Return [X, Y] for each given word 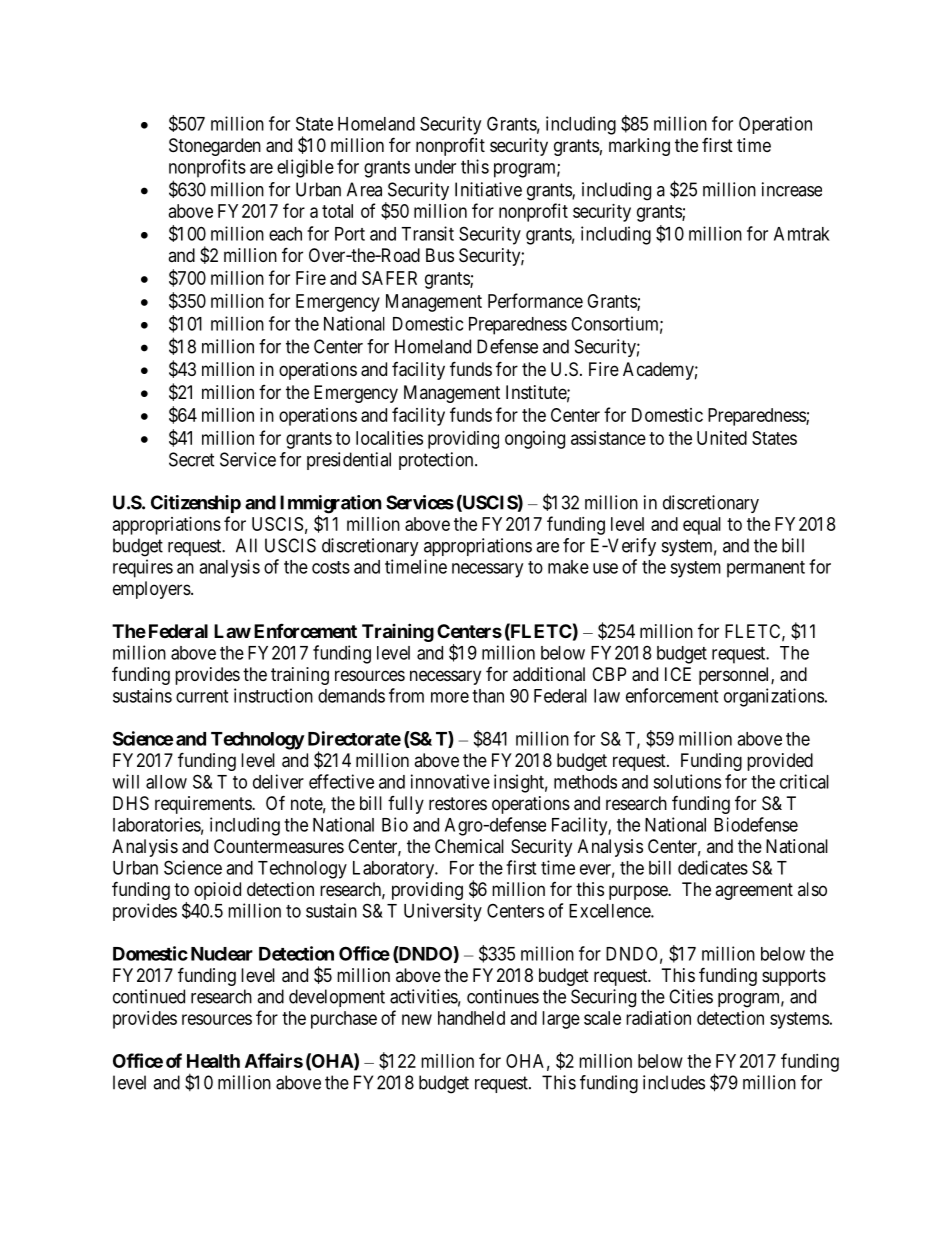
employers [152, 590]
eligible [305, 168]
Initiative [488, 189]
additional [549, 674]
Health [213, 1061]
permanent [766, 569]
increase [792, 189]
